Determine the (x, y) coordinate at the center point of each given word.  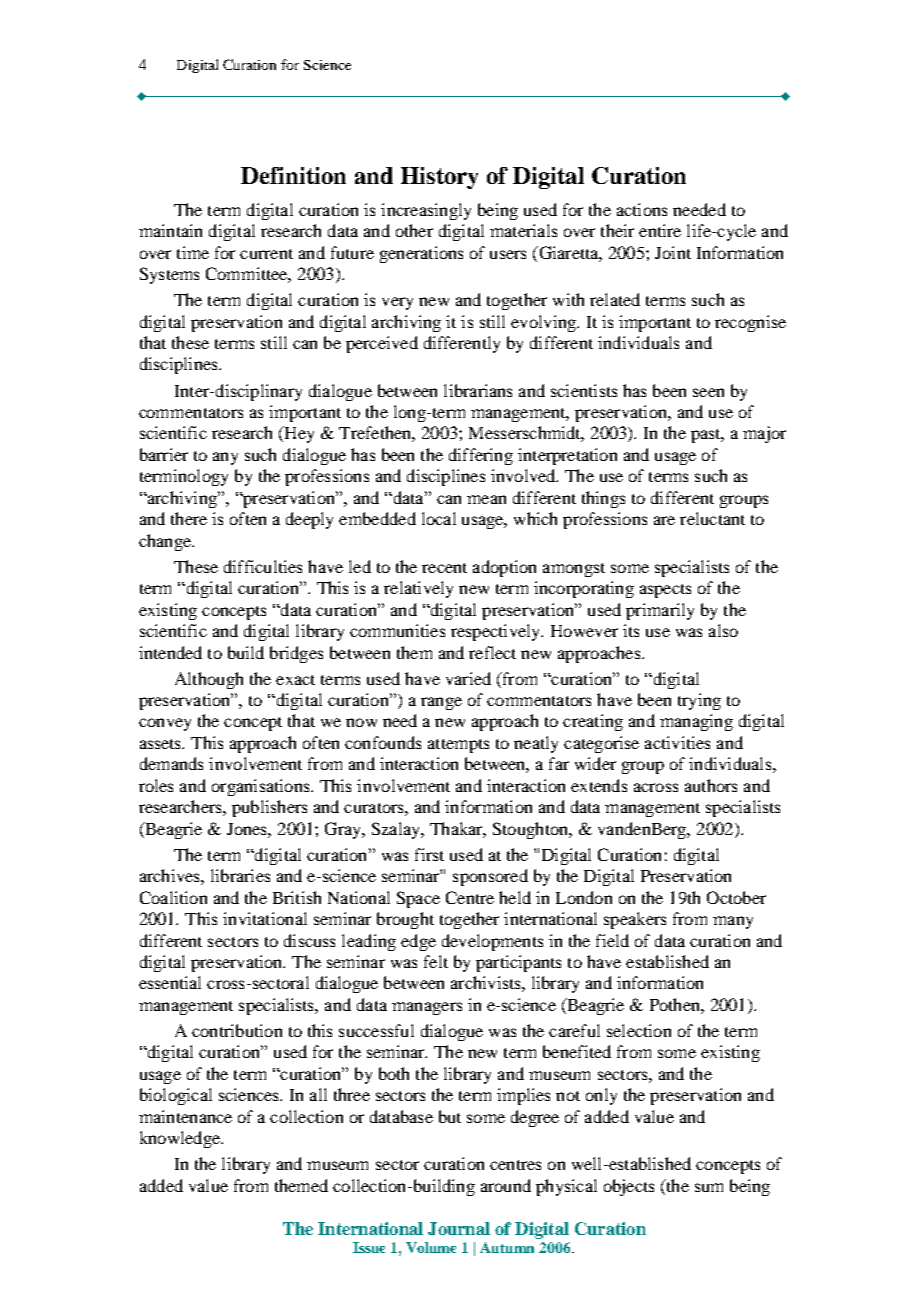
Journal (459, 1228)
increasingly (426, 211)
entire (660, 230)
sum (709, 1187)
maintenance (185, 1116)
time (193, 252)
